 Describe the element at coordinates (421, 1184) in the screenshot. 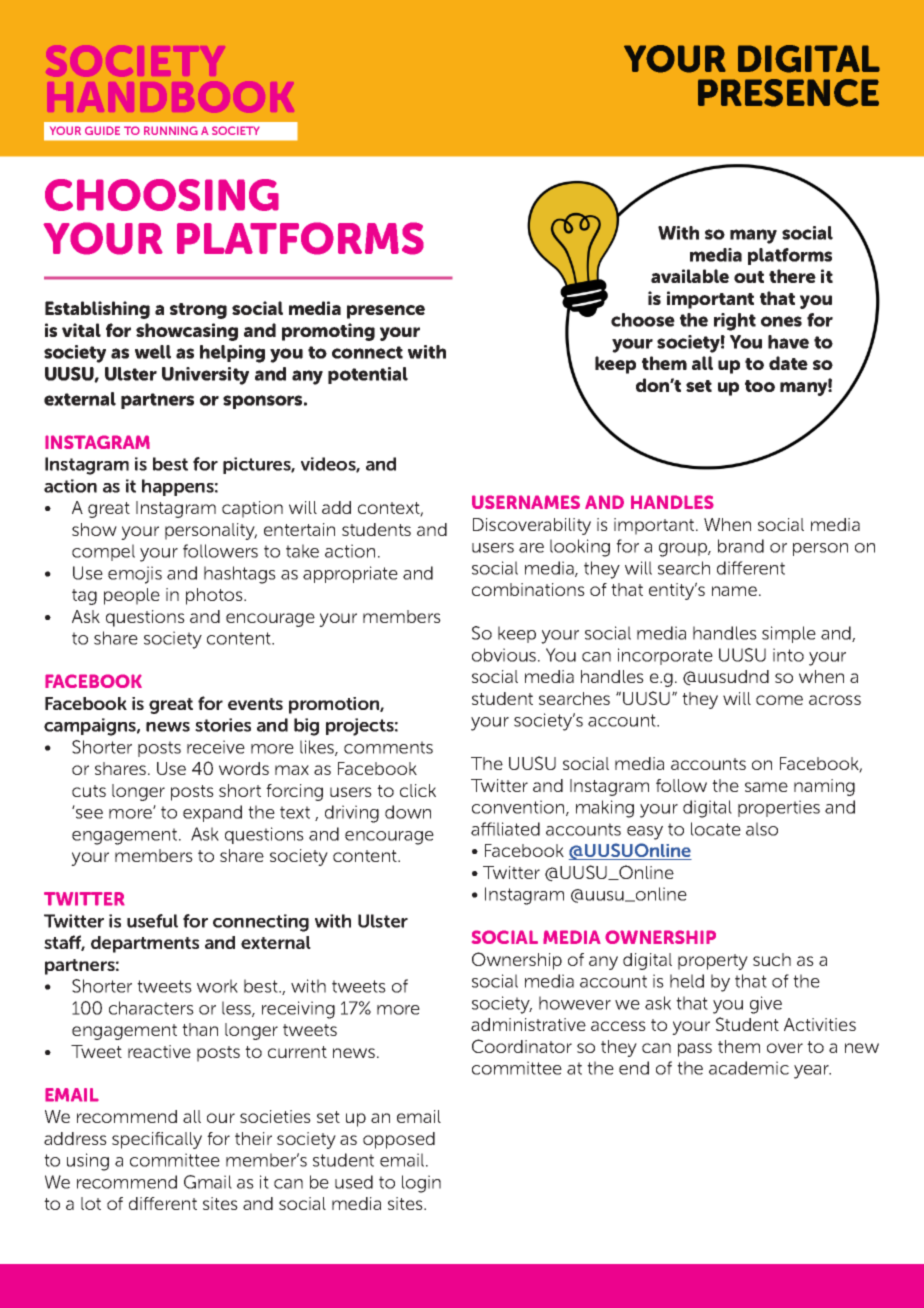

I see `login` at that location.
